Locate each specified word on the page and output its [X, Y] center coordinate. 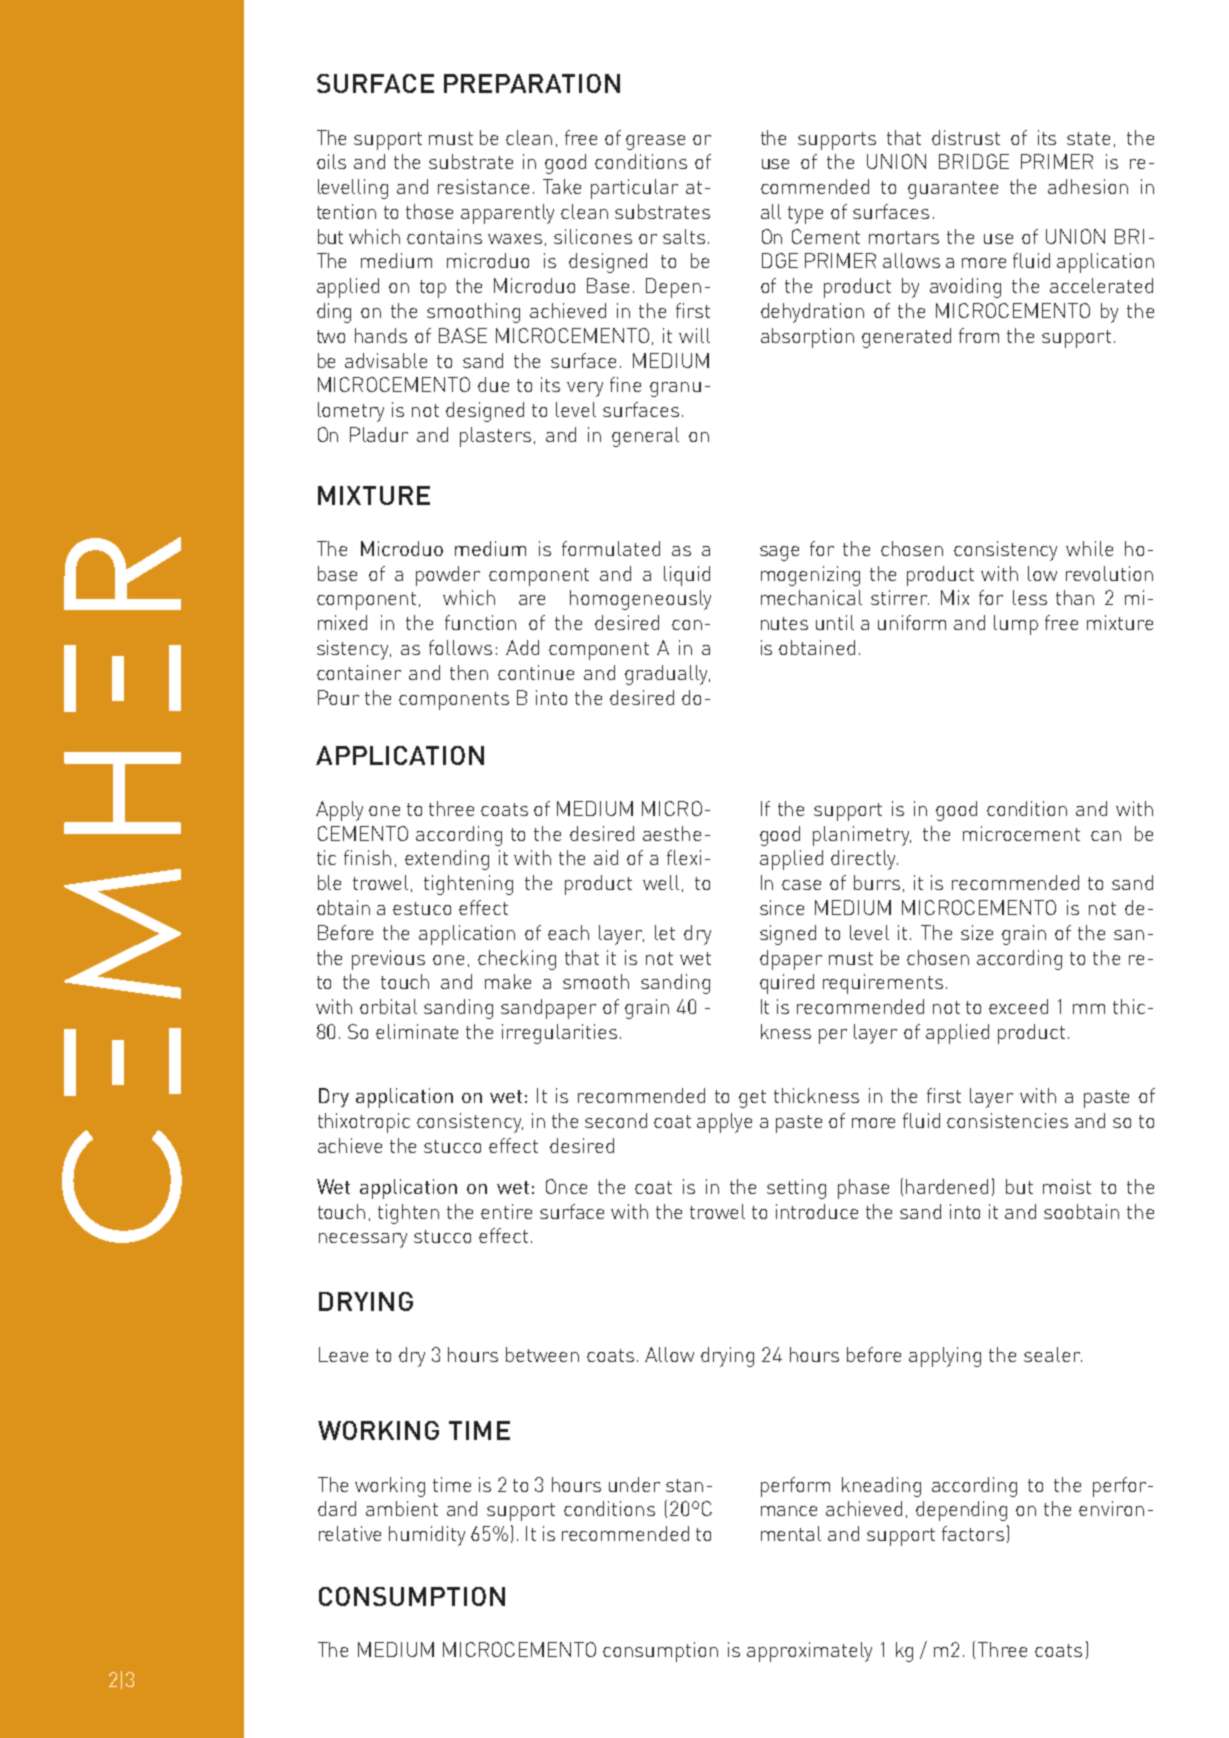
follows [460, 647]
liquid [687, 576]
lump [1016, 625]
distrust [966, 137]
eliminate [417, 1031]
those [429, 211]
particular [634, 189]
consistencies [1007, 1120]
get [752, 1099]
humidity [427, 1536]
